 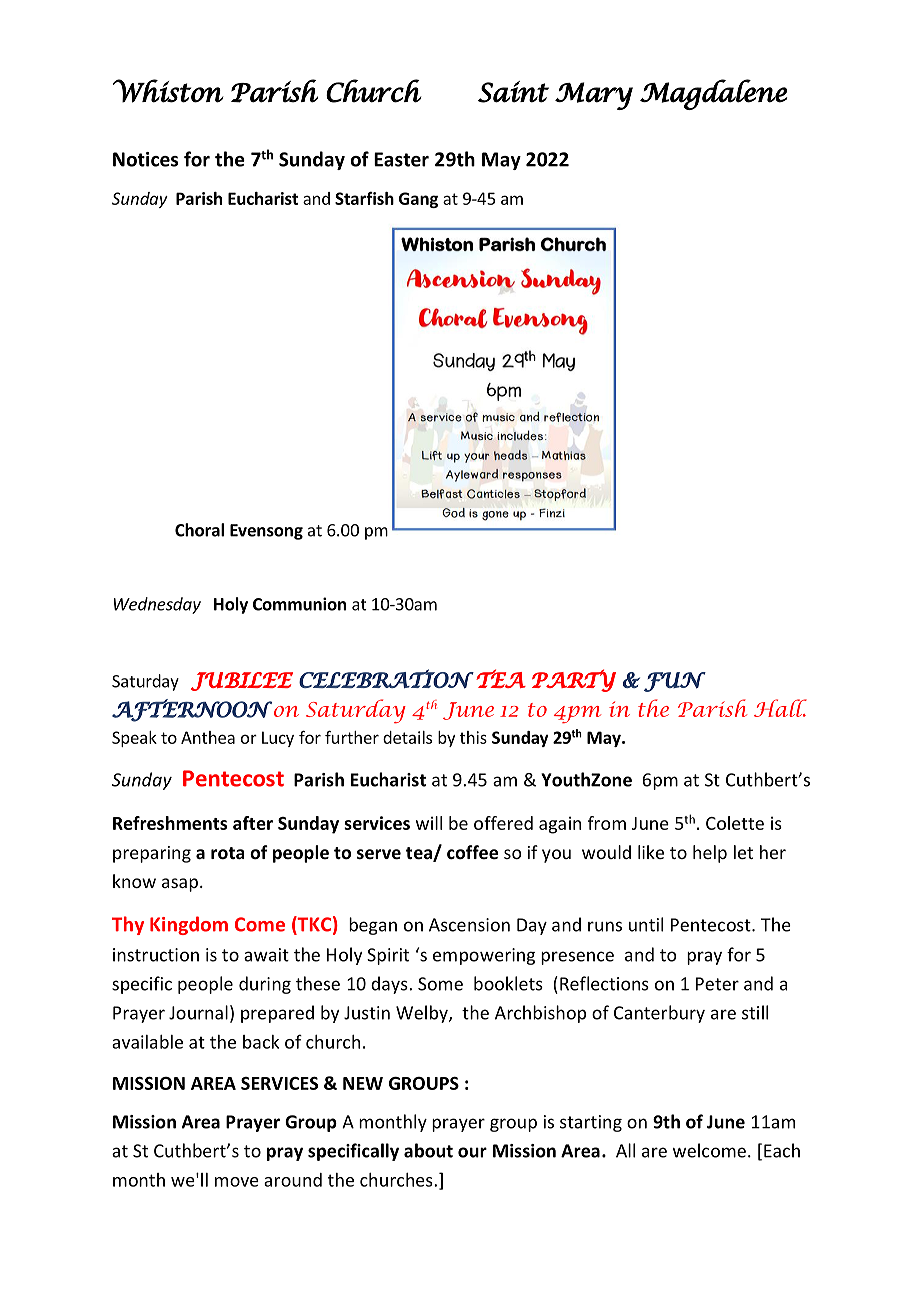 What do you see at coordinates (782, 1150) in the page?
I see `Each` at bounding box center [782, 1150].
